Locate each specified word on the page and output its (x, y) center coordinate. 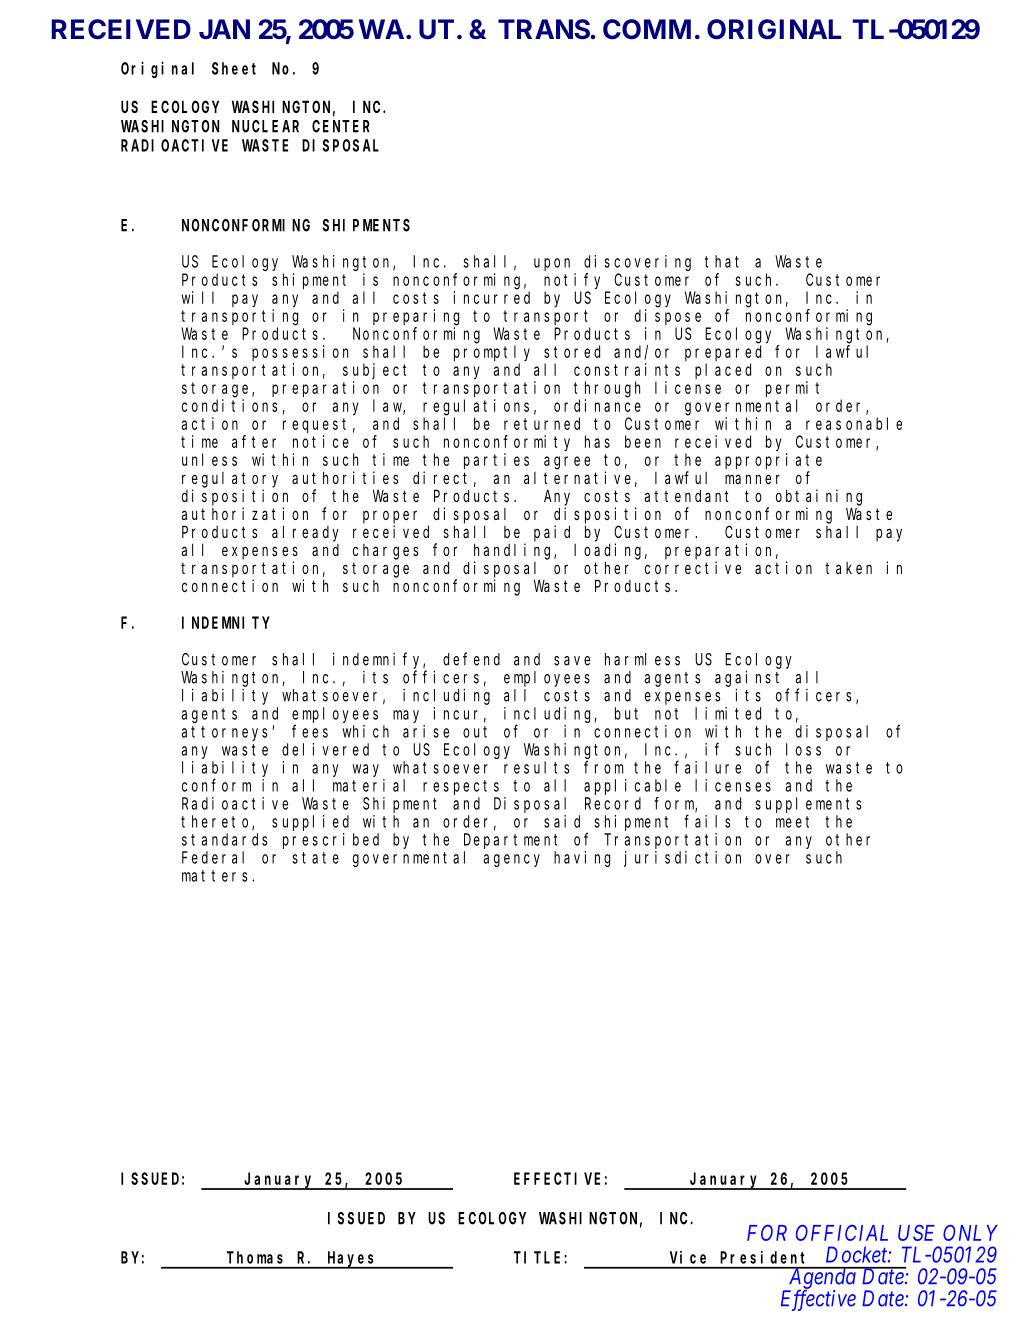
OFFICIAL (842, 1233)
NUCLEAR (265, 126)
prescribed (331, 841)
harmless (642, 659)
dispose (668, 317)
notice (321, 441)
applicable (632, 787)
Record (613, 803)
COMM (647, 29)
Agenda (822, 1279)
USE (916, 1233)
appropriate (768, 461)
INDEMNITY (226, 623)
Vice (688, 1257)
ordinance (597, 405)
